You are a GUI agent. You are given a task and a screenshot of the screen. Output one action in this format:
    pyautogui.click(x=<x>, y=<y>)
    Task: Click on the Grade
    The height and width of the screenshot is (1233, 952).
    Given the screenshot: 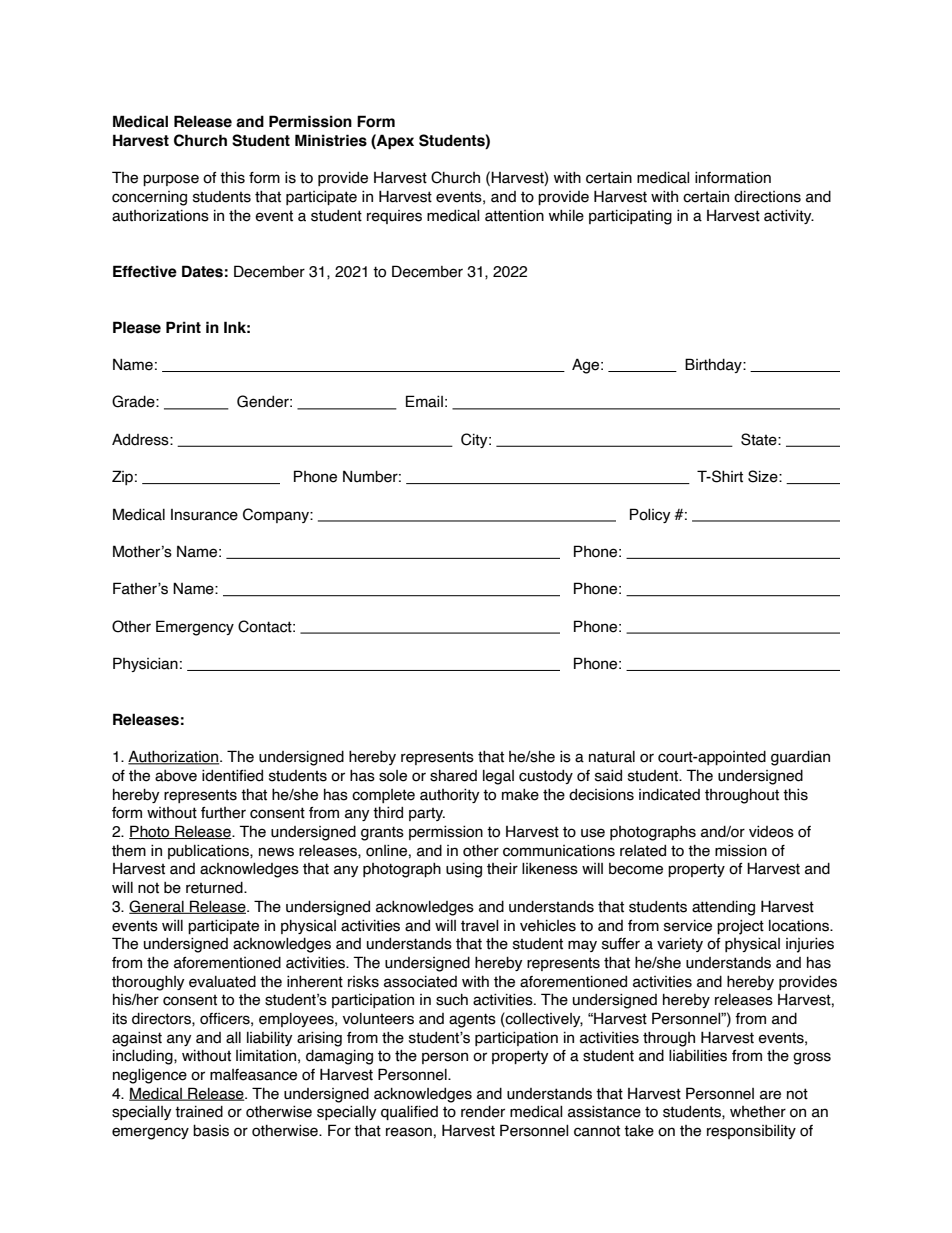 What is the action you would take?
    pyautogui.click(x=134, y=401)
